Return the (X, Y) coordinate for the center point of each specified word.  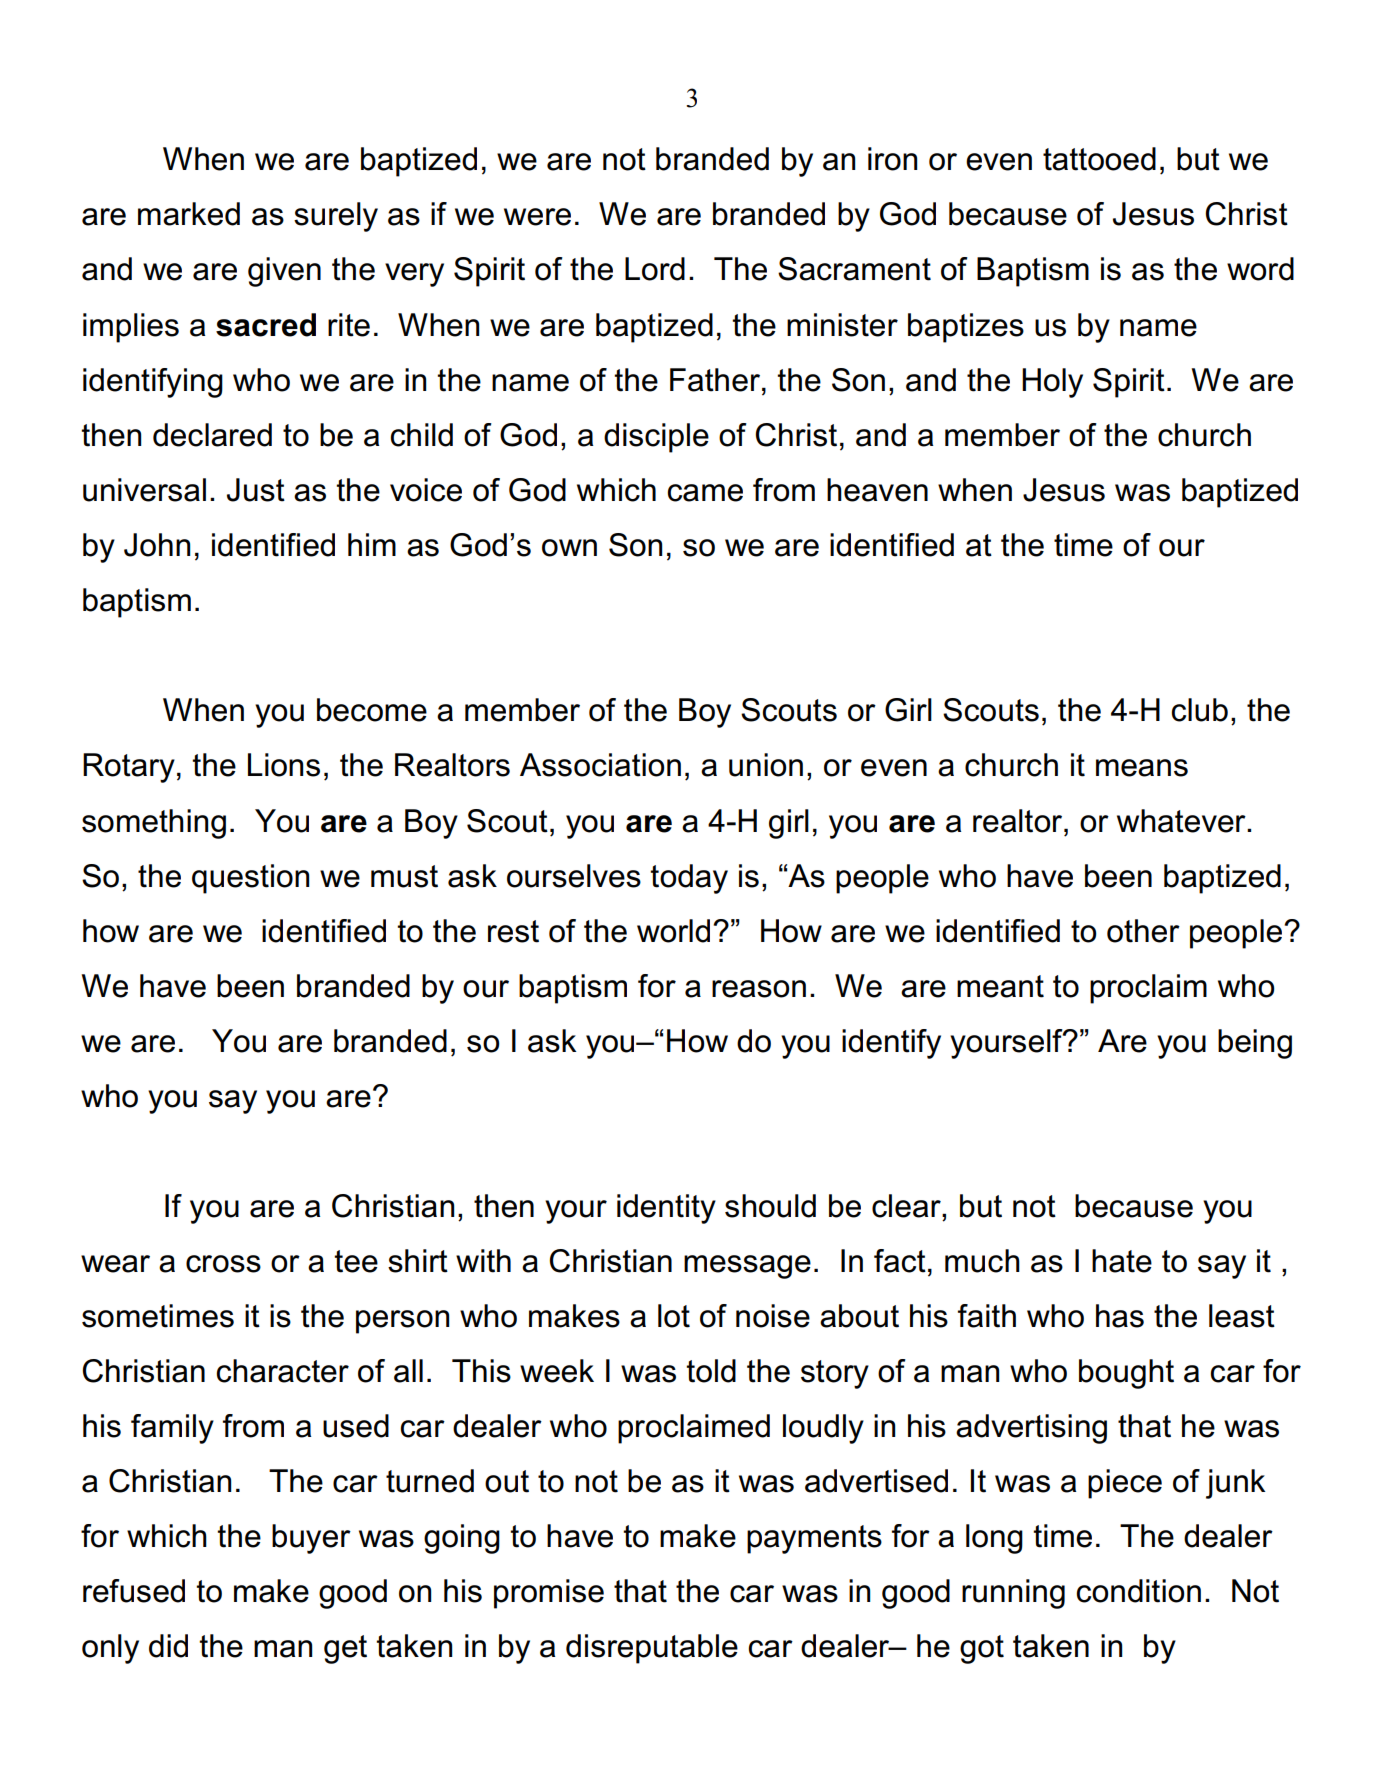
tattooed (1099, 159)
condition (1138, 1591)
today (689, 879)
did (168, 1646)
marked (189, 214)
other (1143, 931)
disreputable (652, 1649)
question (250, 879)
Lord (655, 269)
